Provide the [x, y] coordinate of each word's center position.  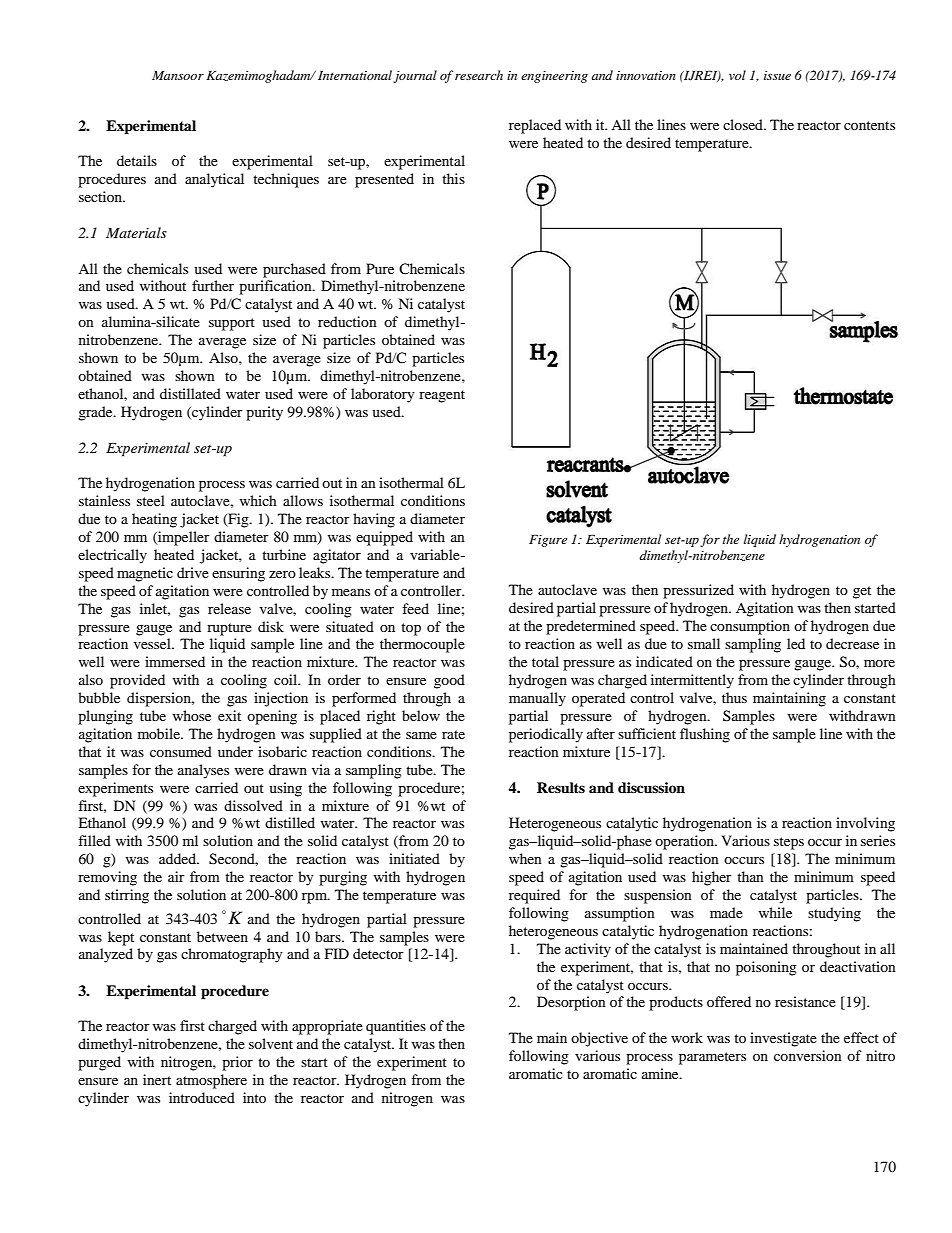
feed [415, 608]
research [479, 75]
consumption [750, 627]
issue [777, 75]
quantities [396, 1027]
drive [193, 572]
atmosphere [211, 1081]
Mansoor [178, 75]
